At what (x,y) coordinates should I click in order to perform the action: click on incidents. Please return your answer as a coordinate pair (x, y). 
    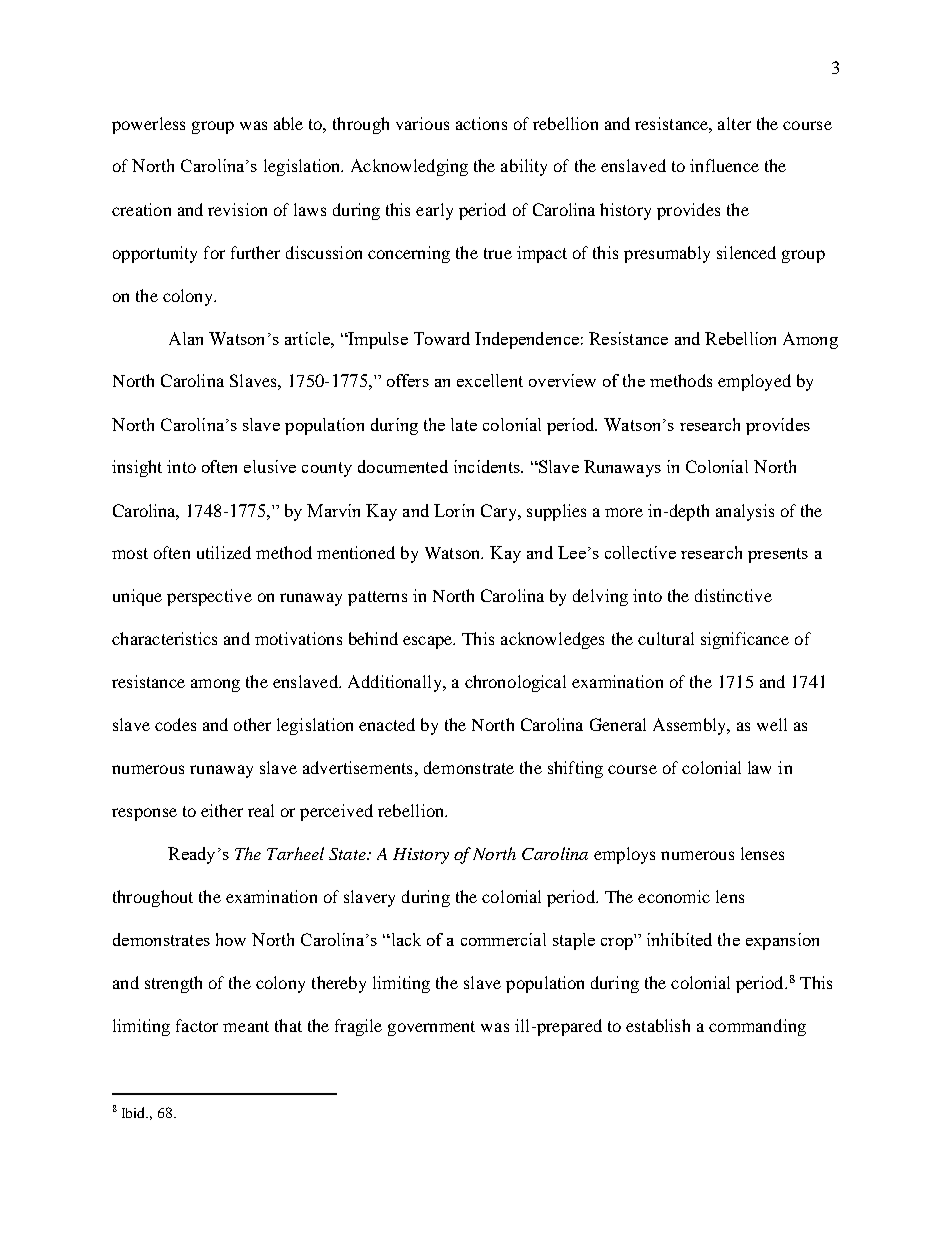
    Looking at the image, I should click on (488, 466).
